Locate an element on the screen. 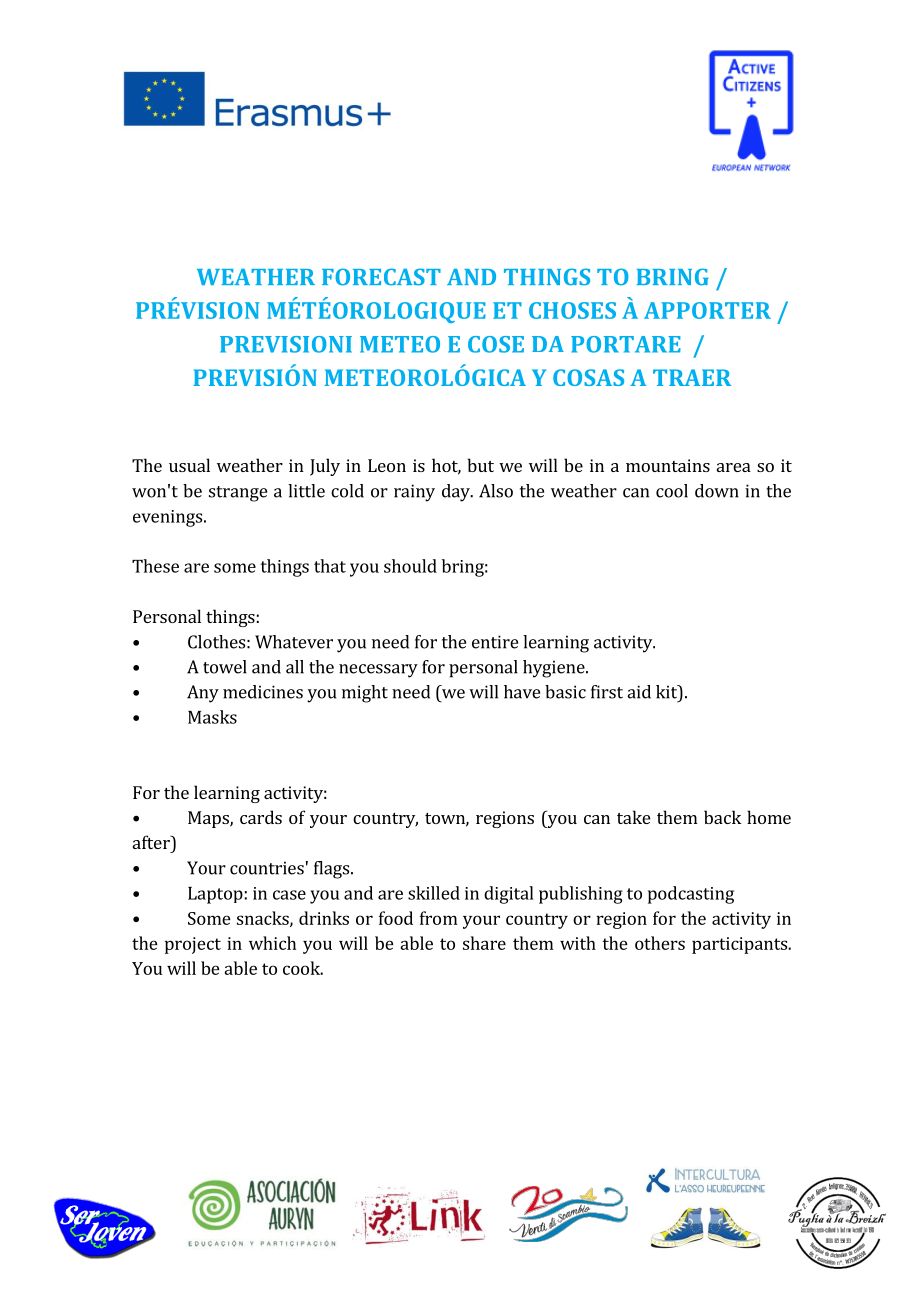 The height and width of the screenshot is (1308, 924). down is located at coordinates (717, 491).
